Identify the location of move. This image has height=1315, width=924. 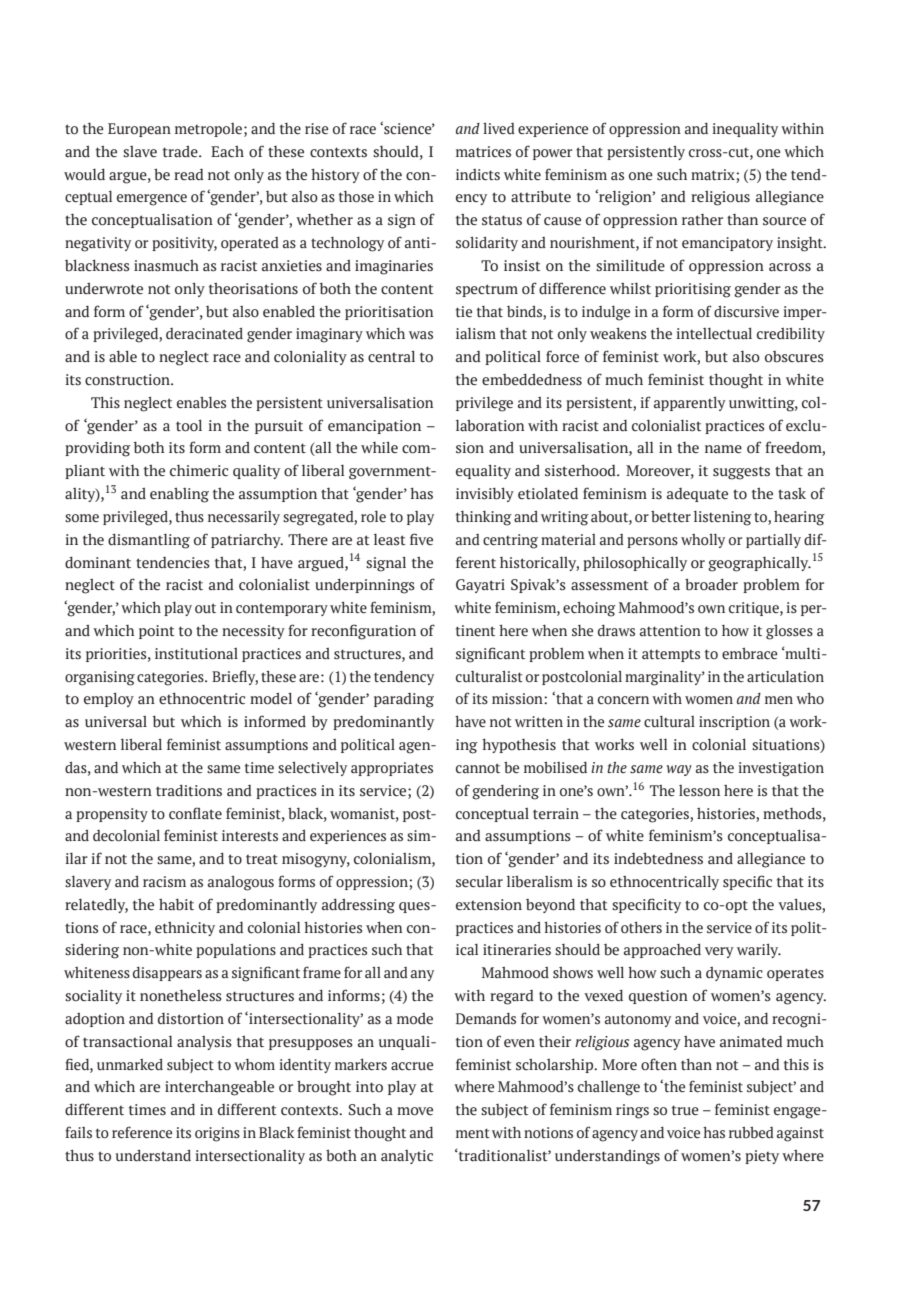
(415, 1111).
